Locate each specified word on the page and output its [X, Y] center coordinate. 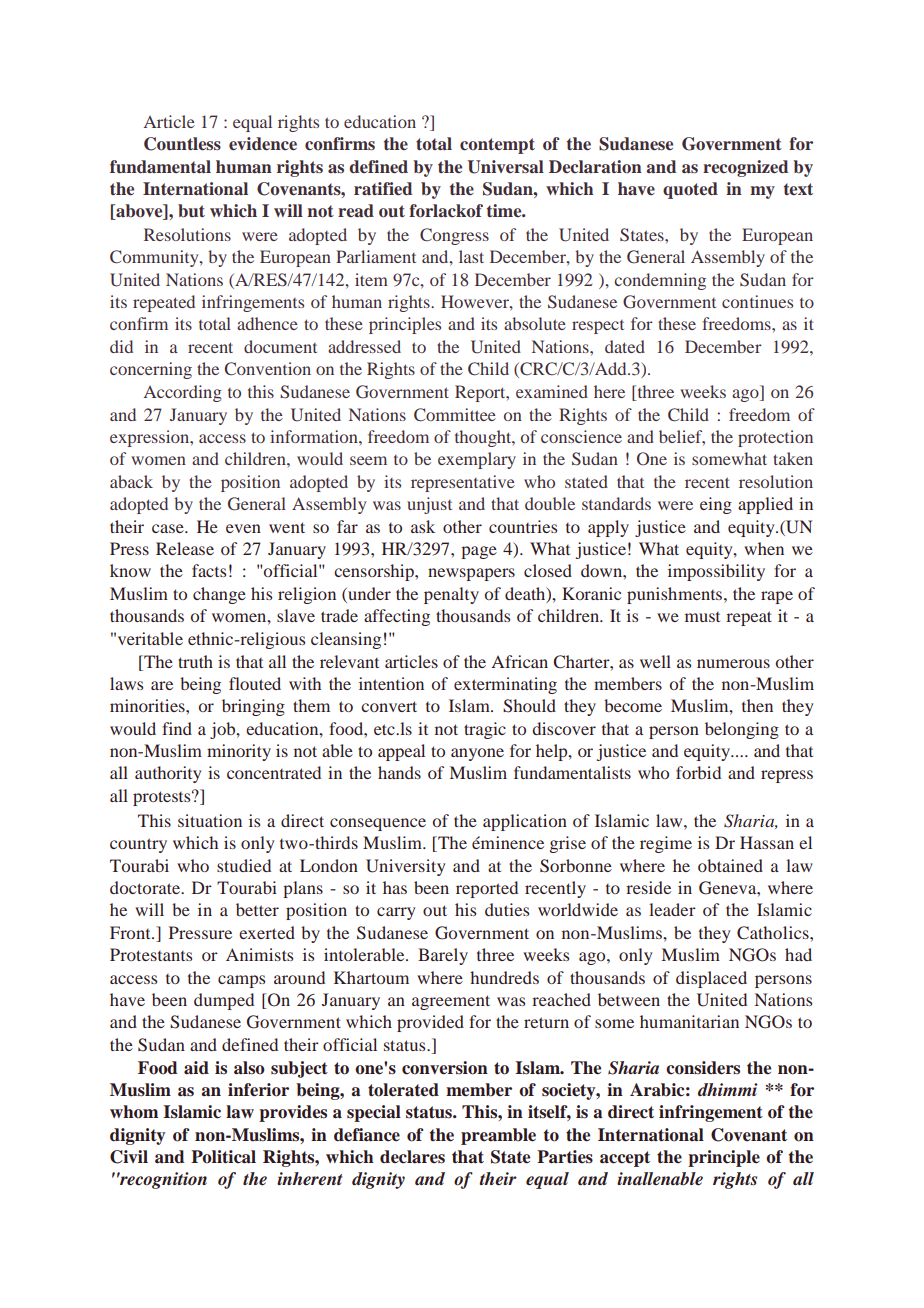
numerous [733, 663]
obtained [730, 865]
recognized [745, 168]
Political [223, 1157]
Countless [182, 144]
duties [507, 909]
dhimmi [728, 1089]
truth [195, 661]
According [183, 393]
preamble [498, 1136]
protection [775, 438]
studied [244, 865]
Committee [455, 415]
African [519, 661]
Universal [505, 167]
